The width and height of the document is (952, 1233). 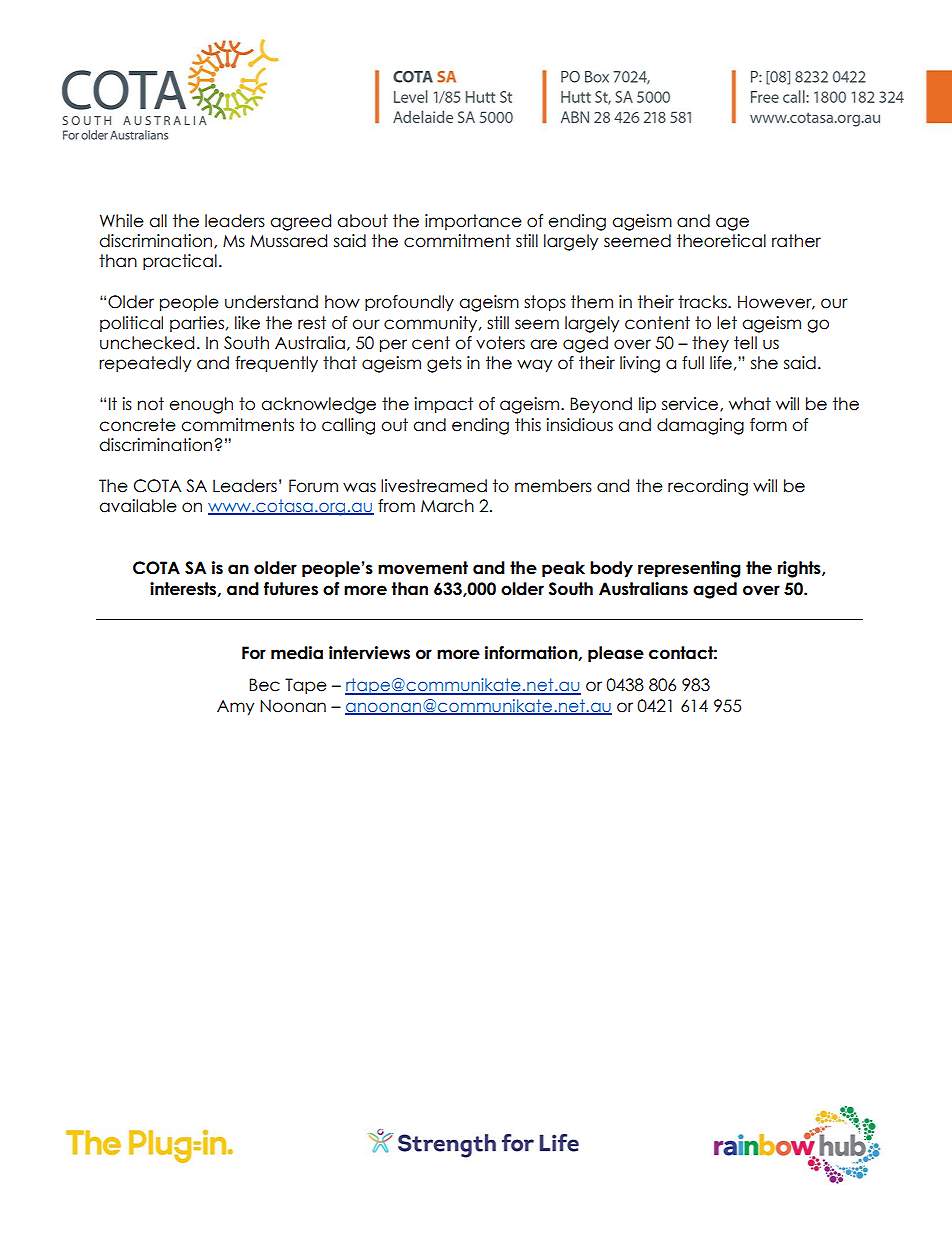 I want to click on representing, so click(x=689, y=569).
